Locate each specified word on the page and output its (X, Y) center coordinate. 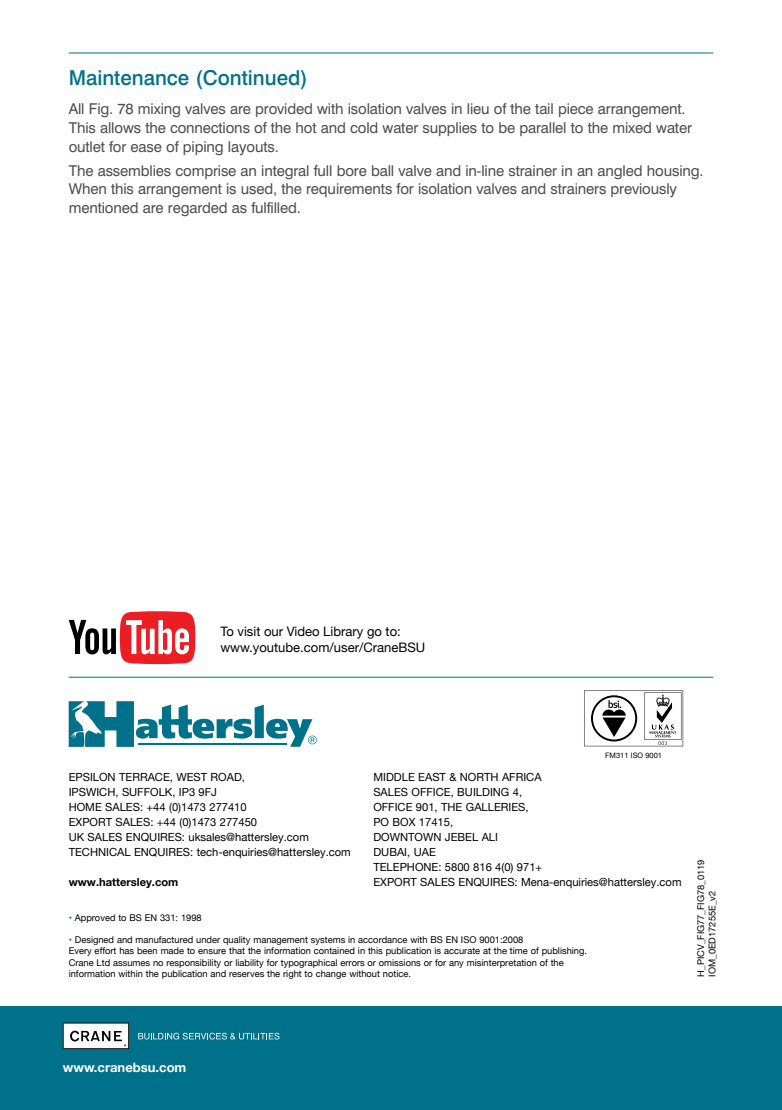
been (147, 950)
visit (248, 631)
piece (576, 110)
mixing (159, 110)
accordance (382, 939)
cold (363, 127)
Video (303, 631)
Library (343, 632)
